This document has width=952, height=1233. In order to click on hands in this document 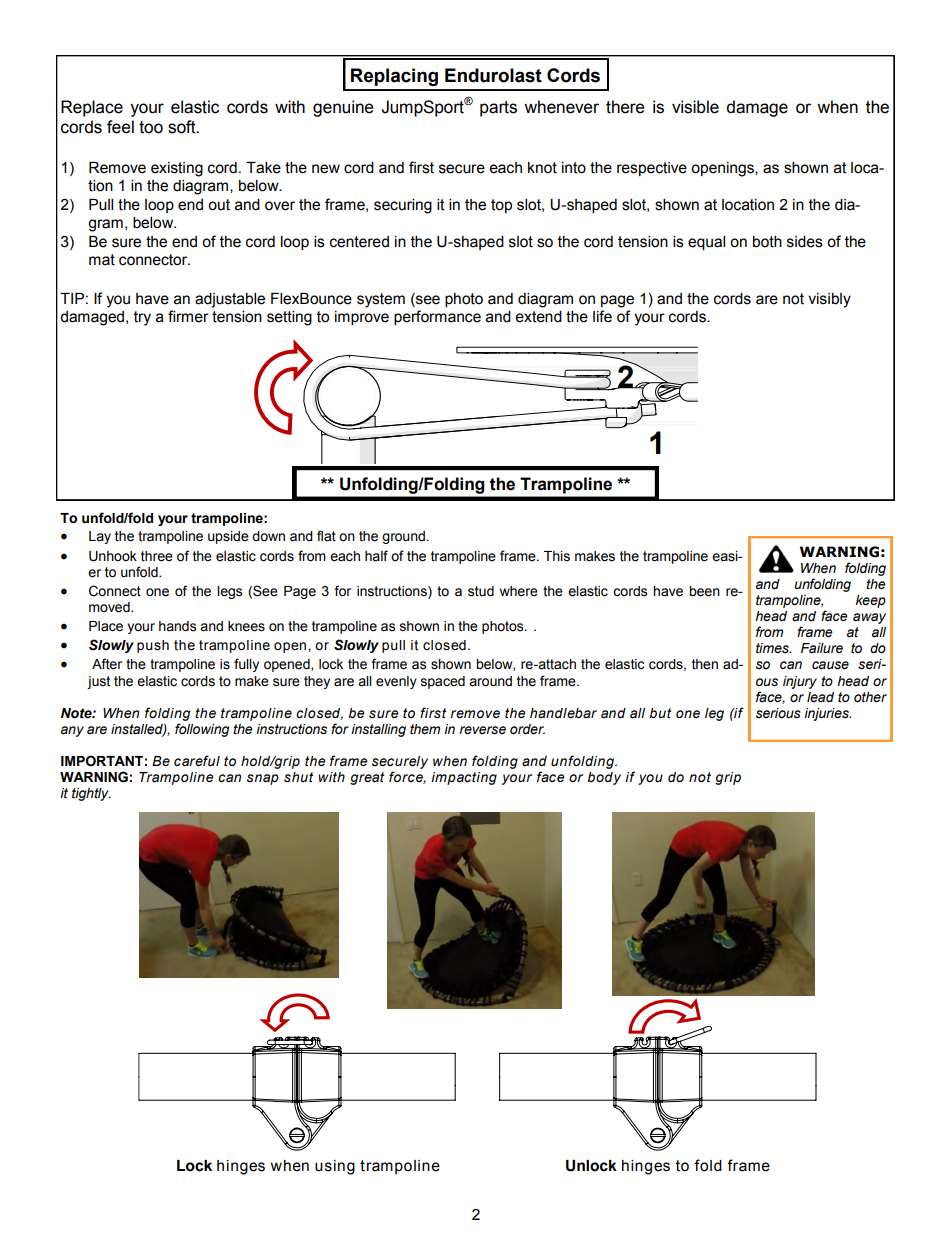, I will do `click(177, 626)`.
